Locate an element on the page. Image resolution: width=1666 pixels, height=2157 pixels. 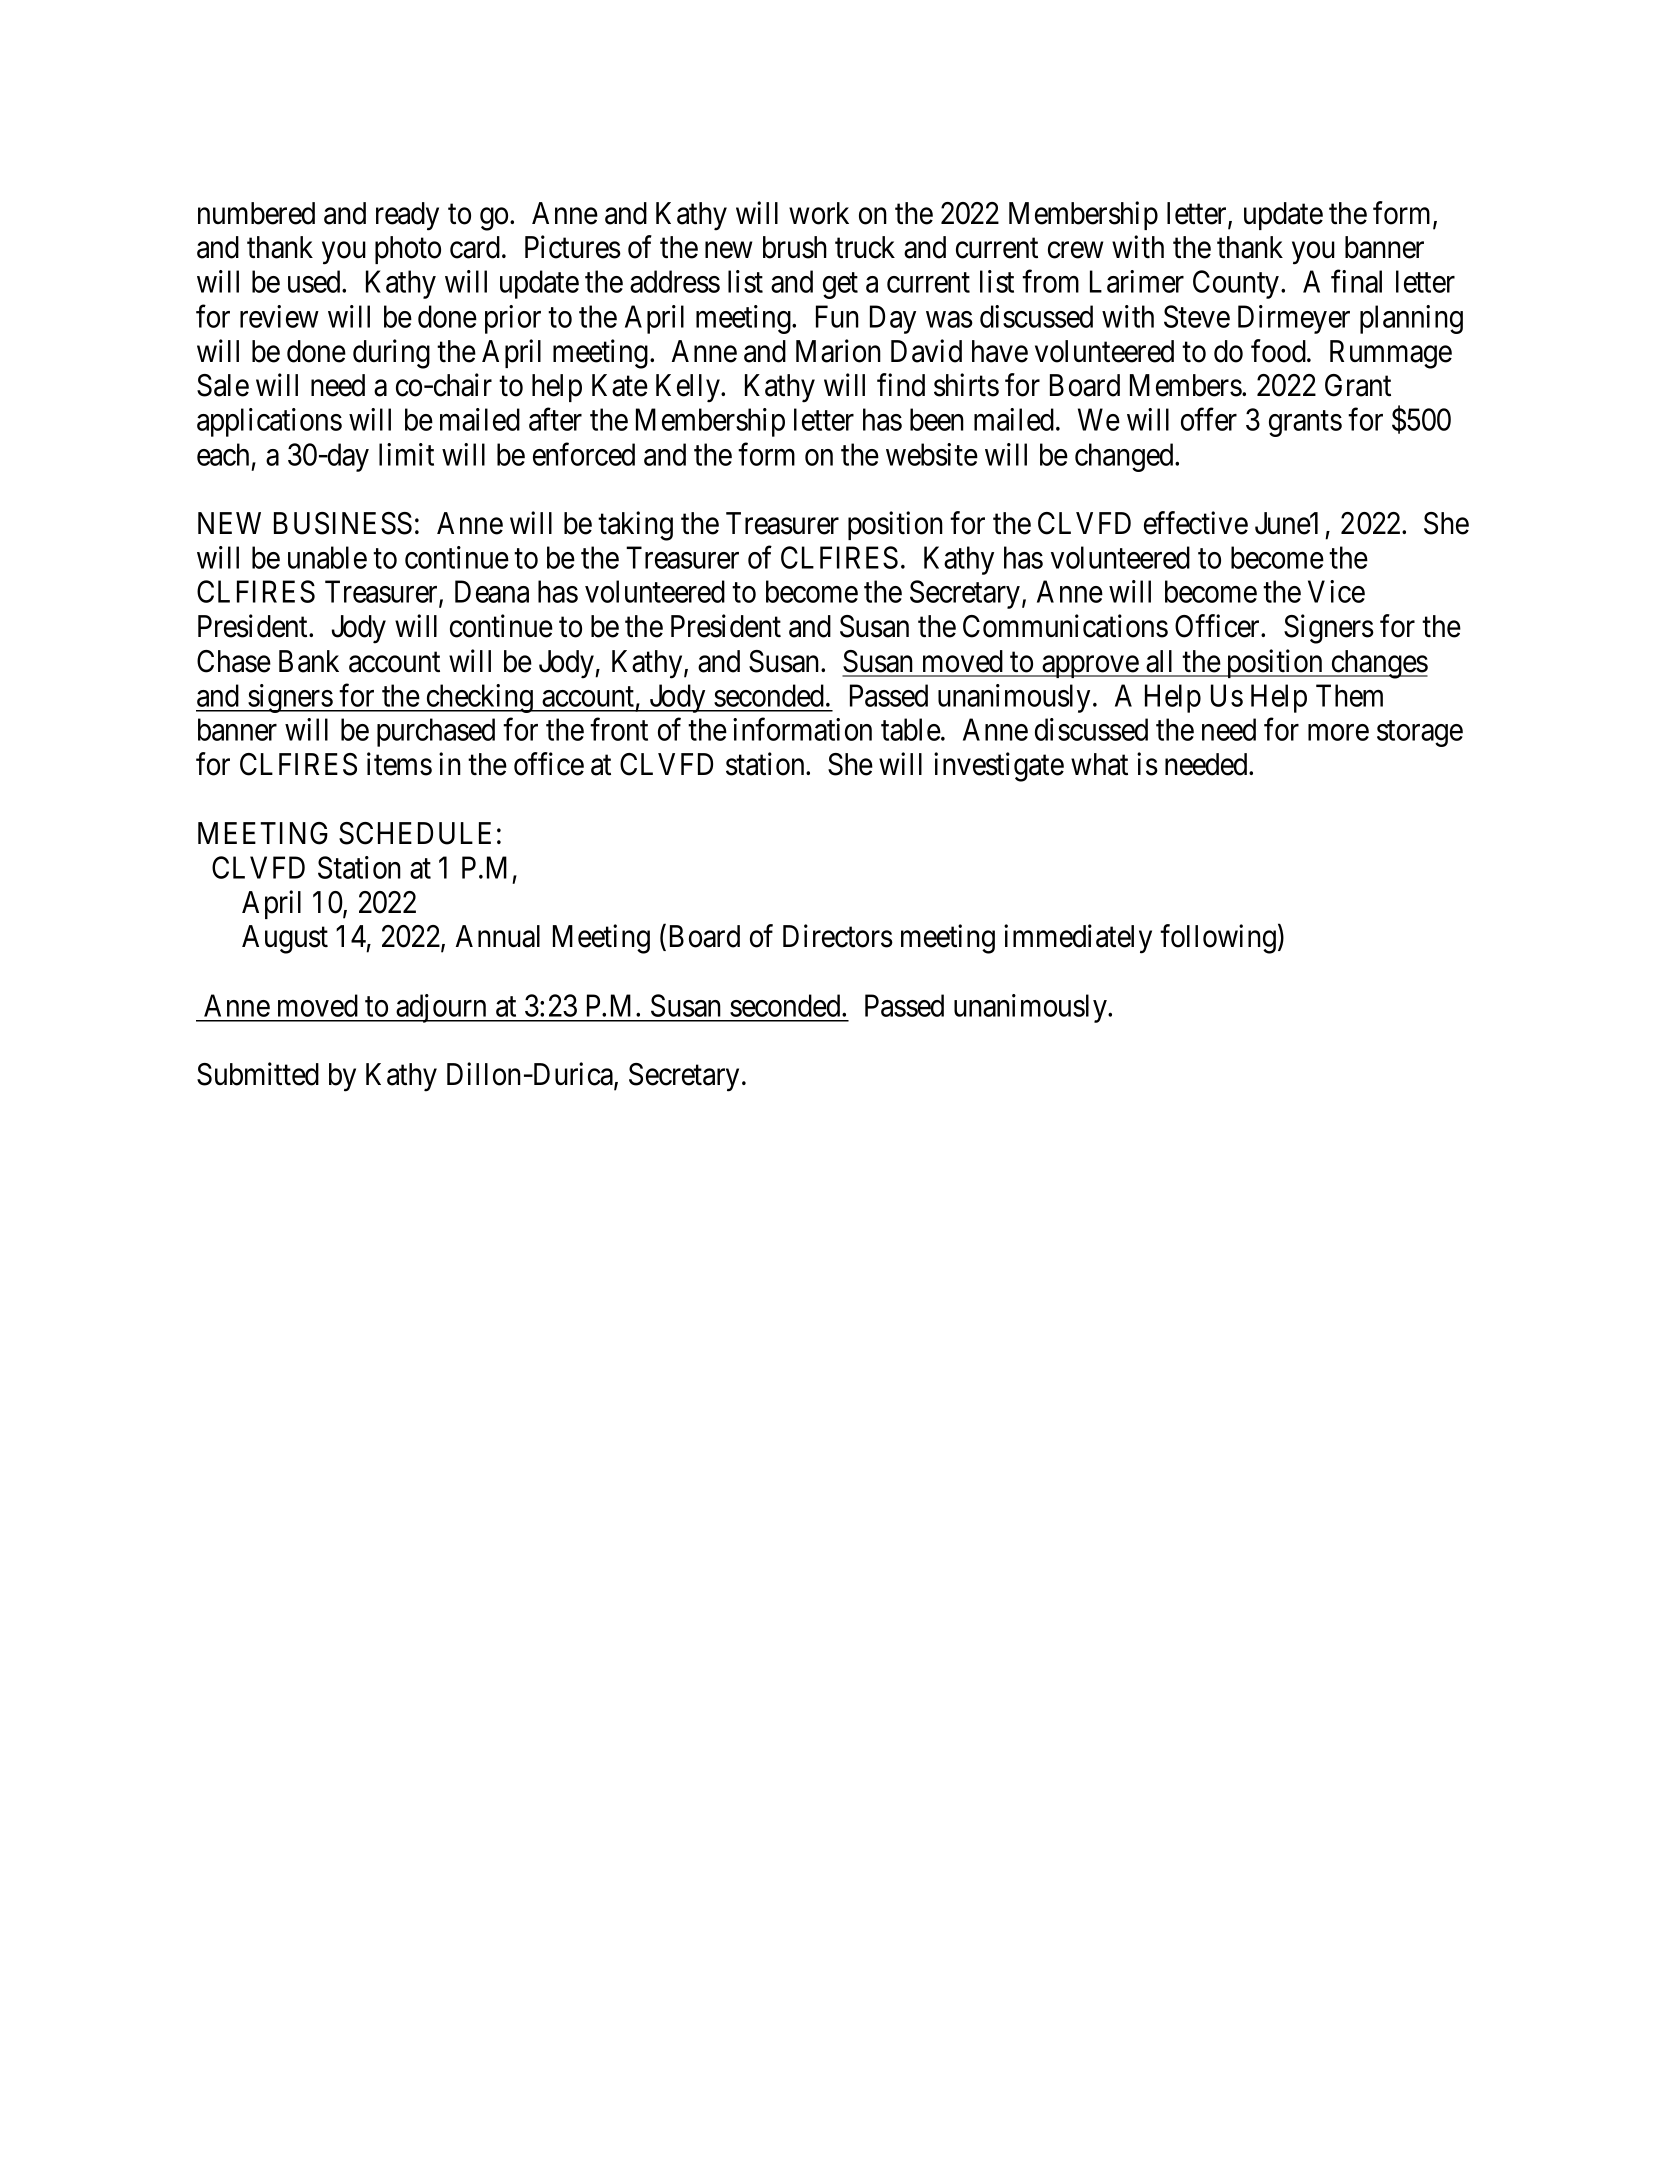
following is located at coordinates (1218, 939).
